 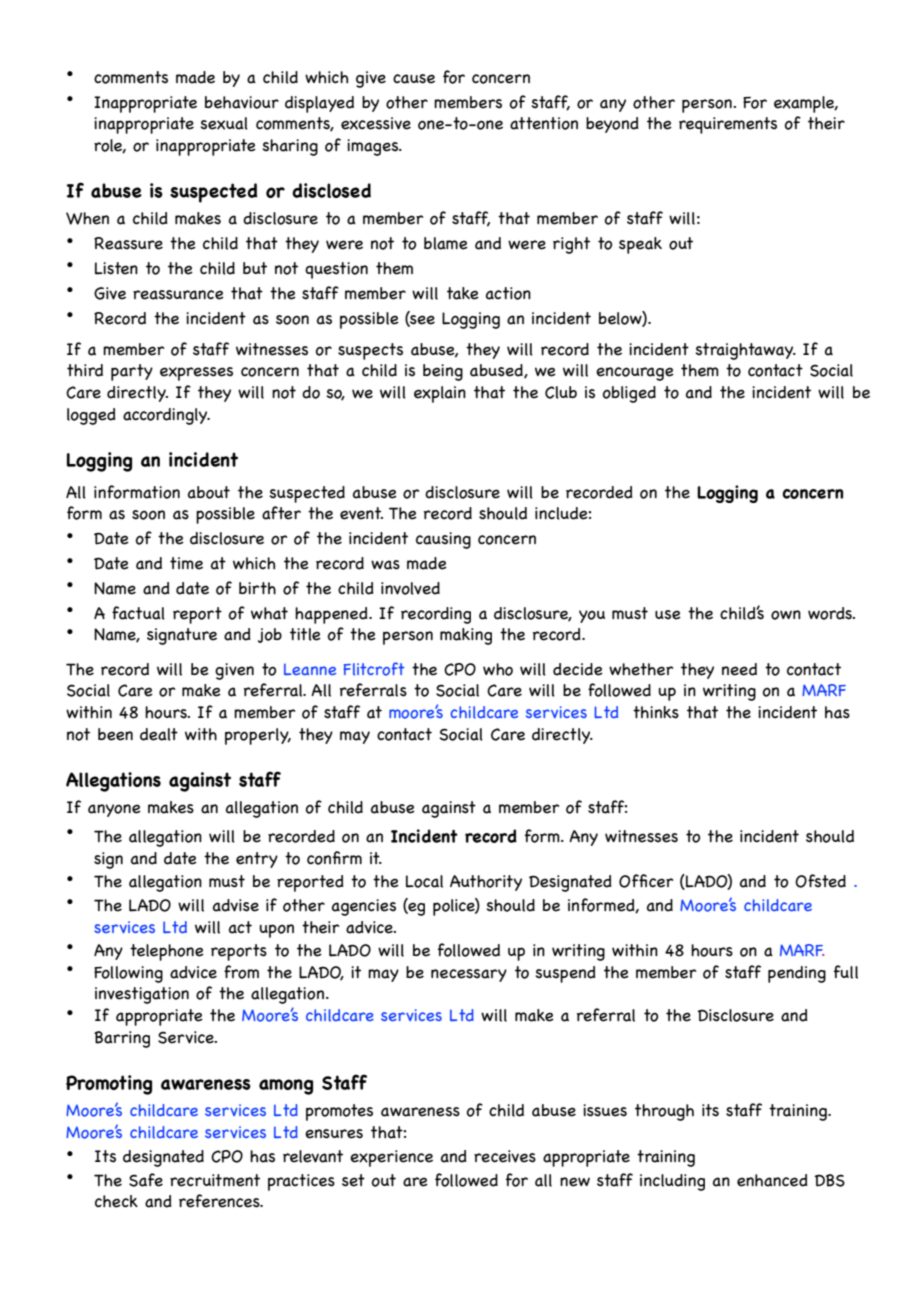 I want to click on cause, so click(x=414, y=79).
